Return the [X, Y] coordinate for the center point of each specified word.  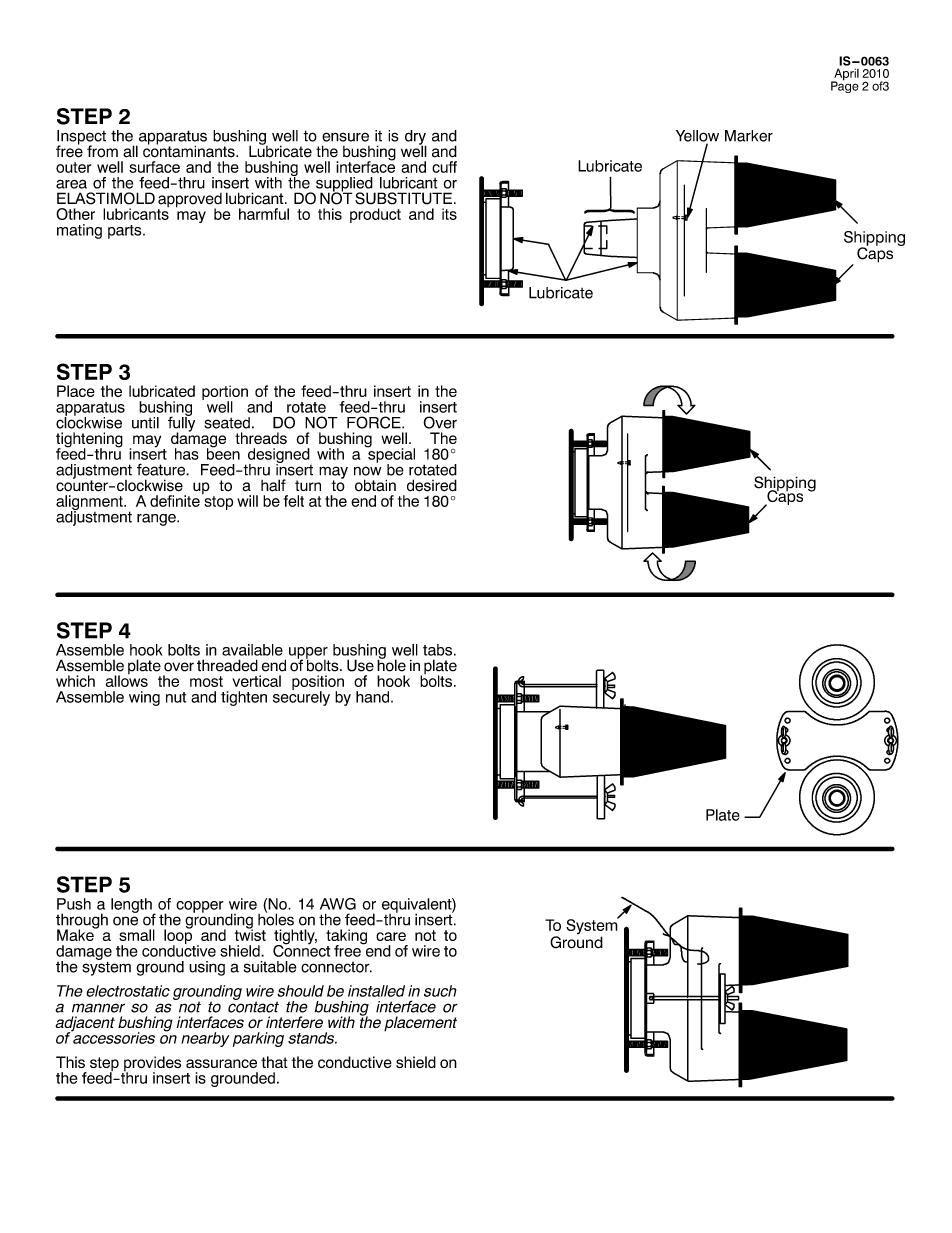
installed [376, 991]
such [440, 991]
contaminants [190, 150]
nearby [205, 1039]
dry [416, 138]
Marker [749, 136]
